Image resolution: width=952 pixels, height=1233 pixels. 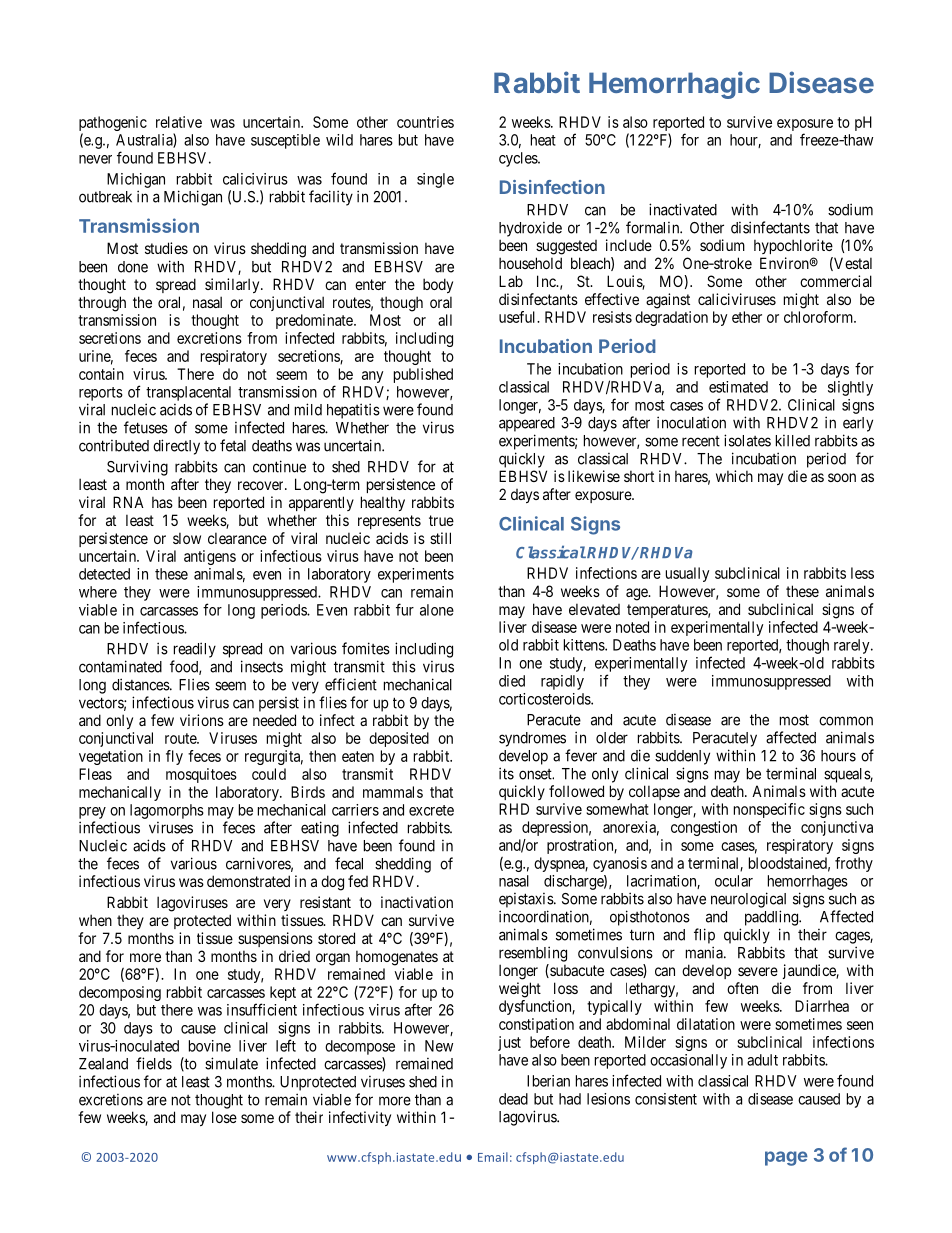 What do you see at coordinates (493, 1157) in the screenshot?
I see `Email` at bounding box center [493, 1157].
